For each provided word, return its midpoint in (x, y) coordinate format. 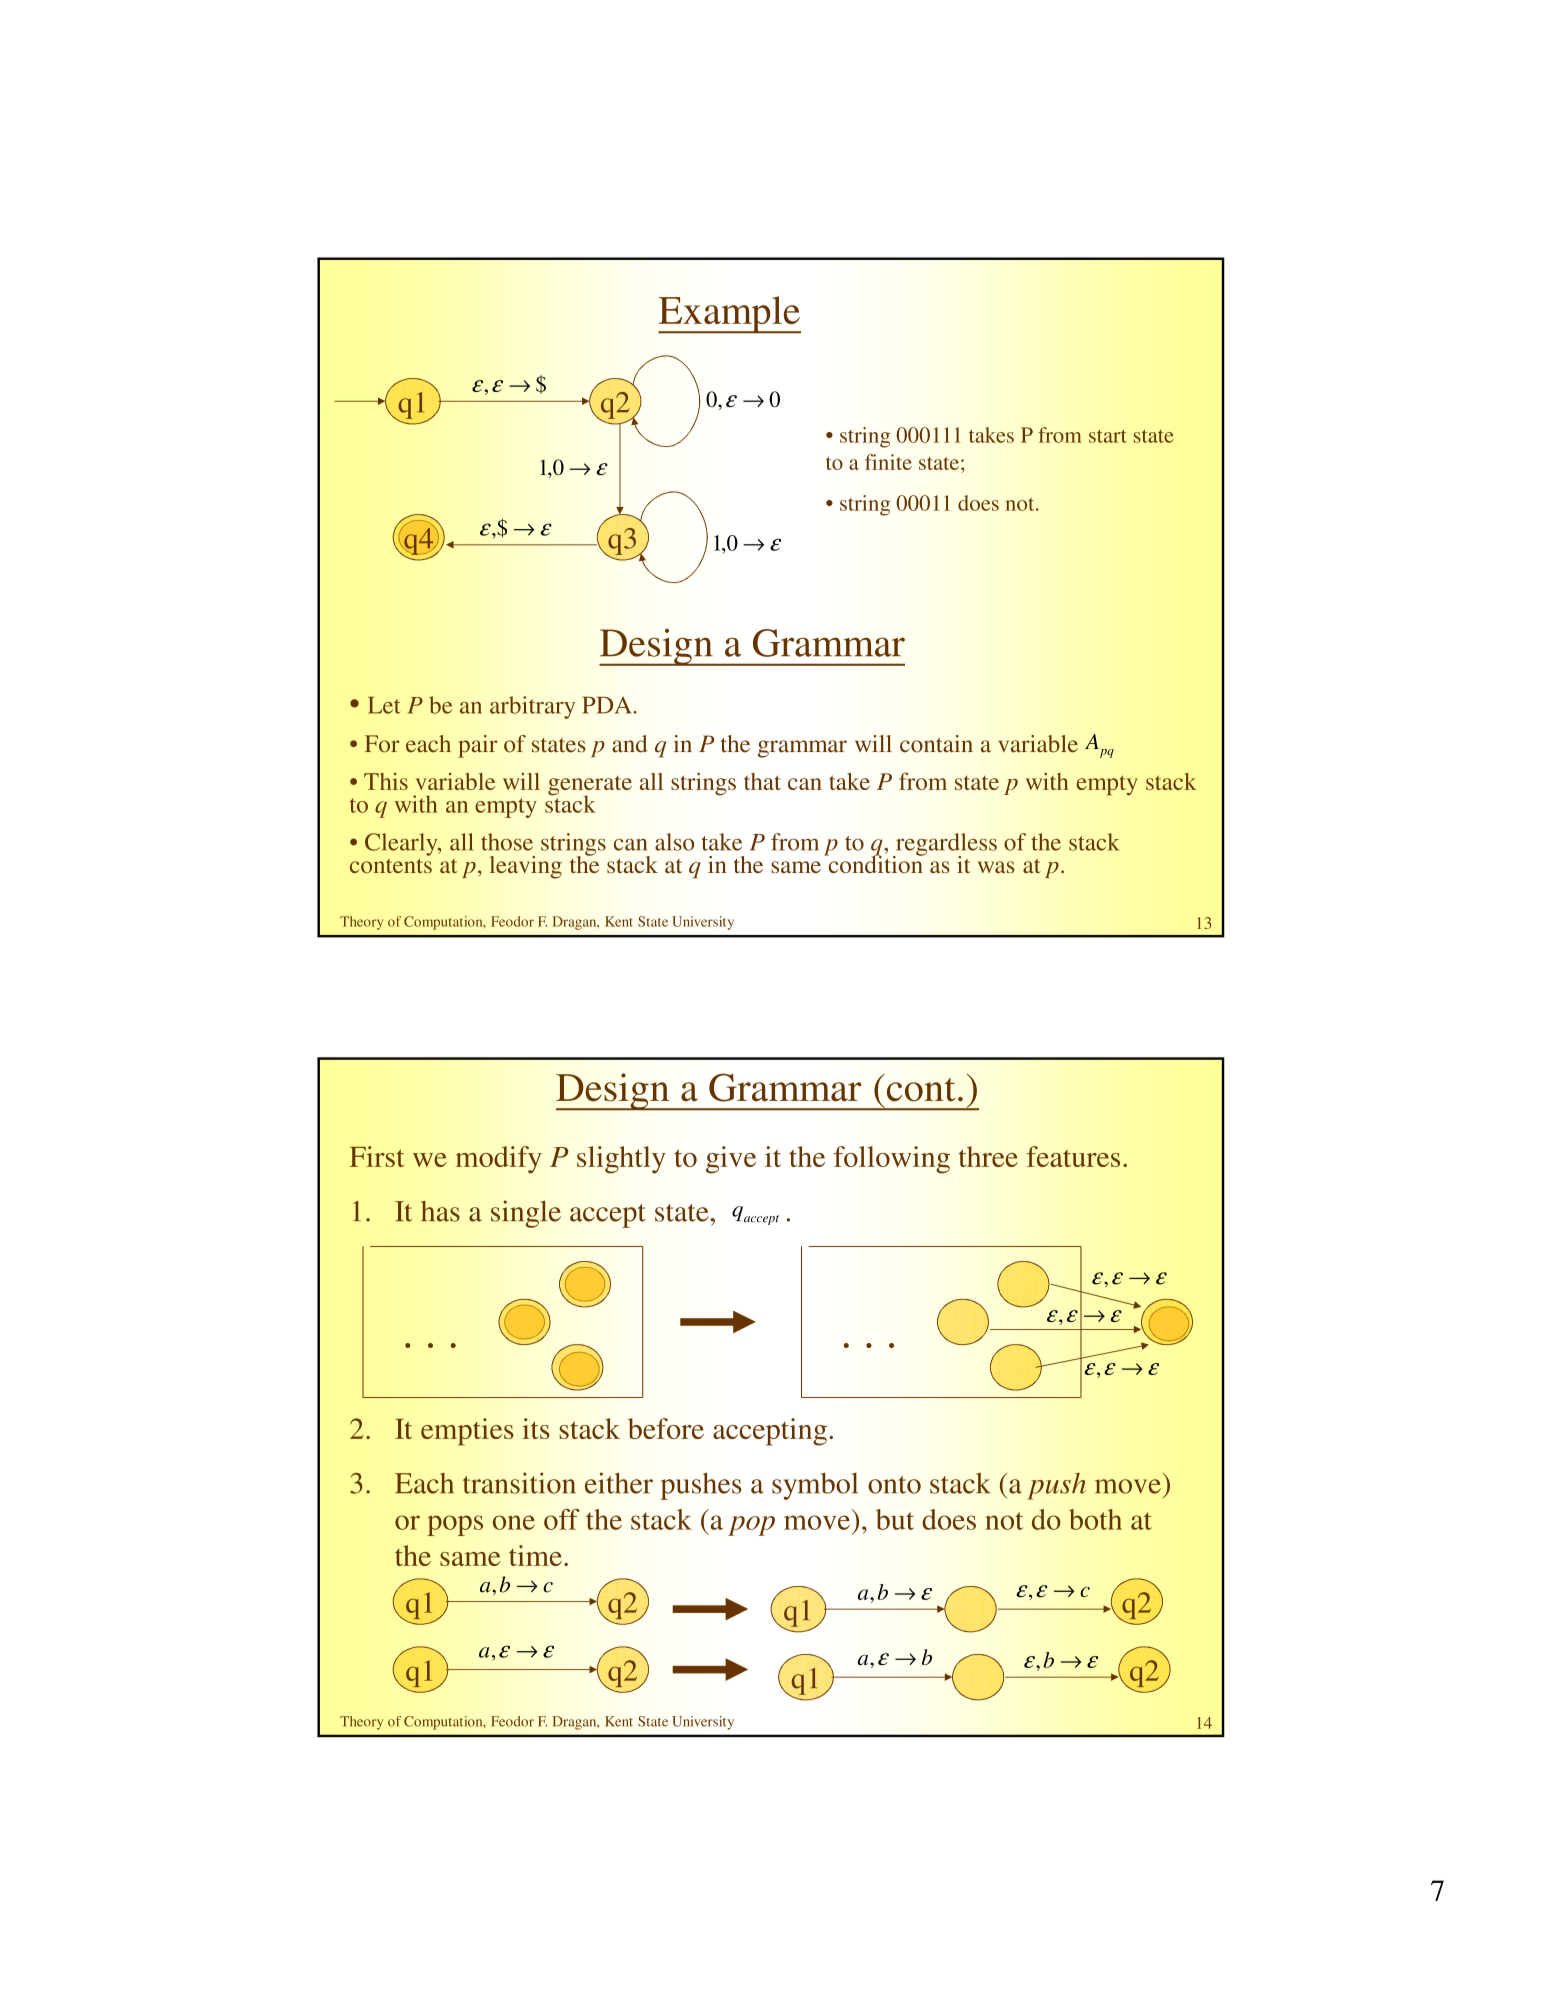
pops (455, 1525)
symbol (815, 1486)
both (1095, 1519)
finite (888, 462)
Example (729, 315)
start (1108, 436)
